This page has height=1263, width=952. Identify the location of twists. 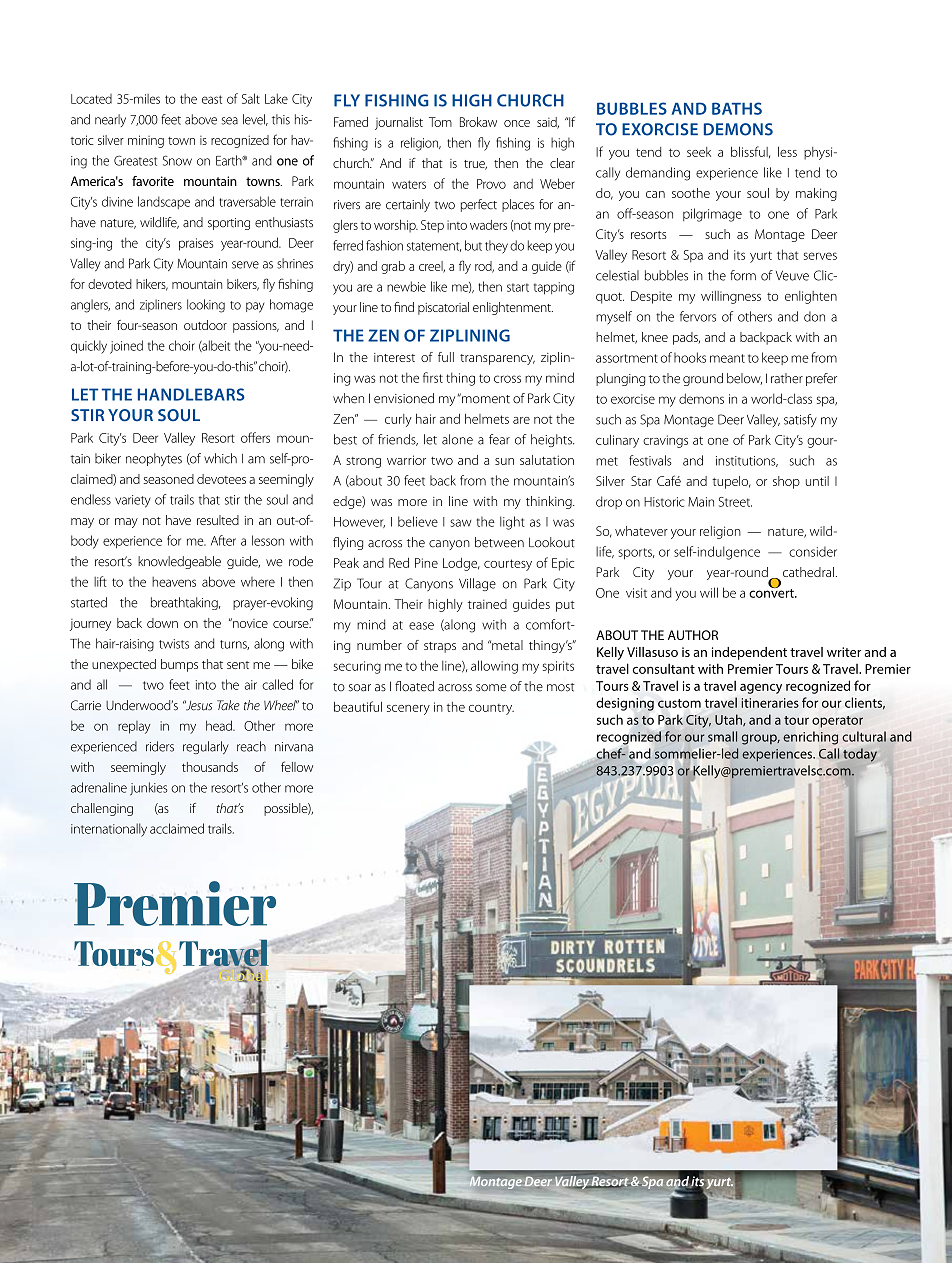
(174, 644).
